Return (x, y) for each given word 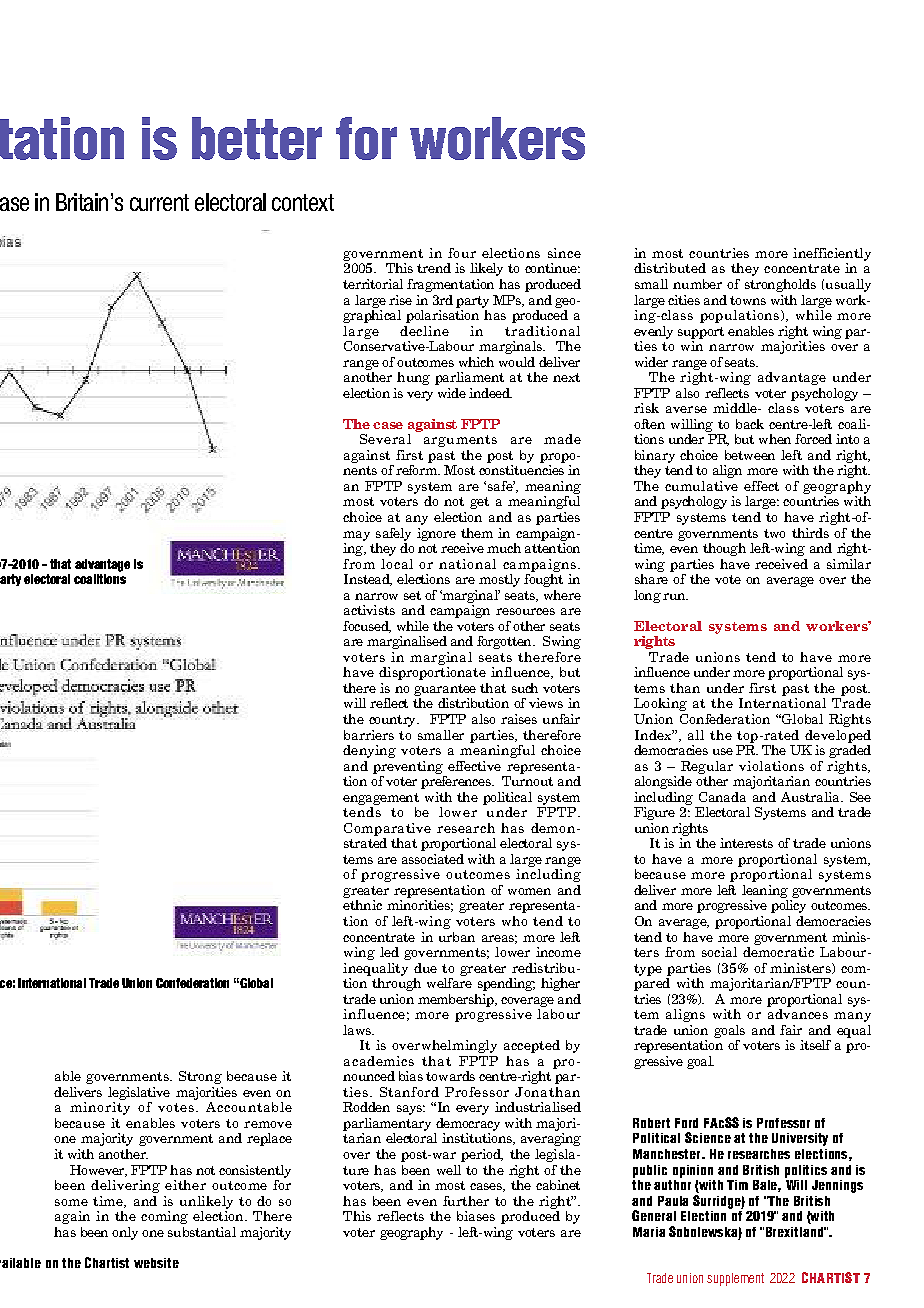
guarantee (445, 690)
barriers (369, 735)
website (156, 1263)
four (462, 253)
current (159, 202)
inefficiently (832, 254)
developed (838, 736)
